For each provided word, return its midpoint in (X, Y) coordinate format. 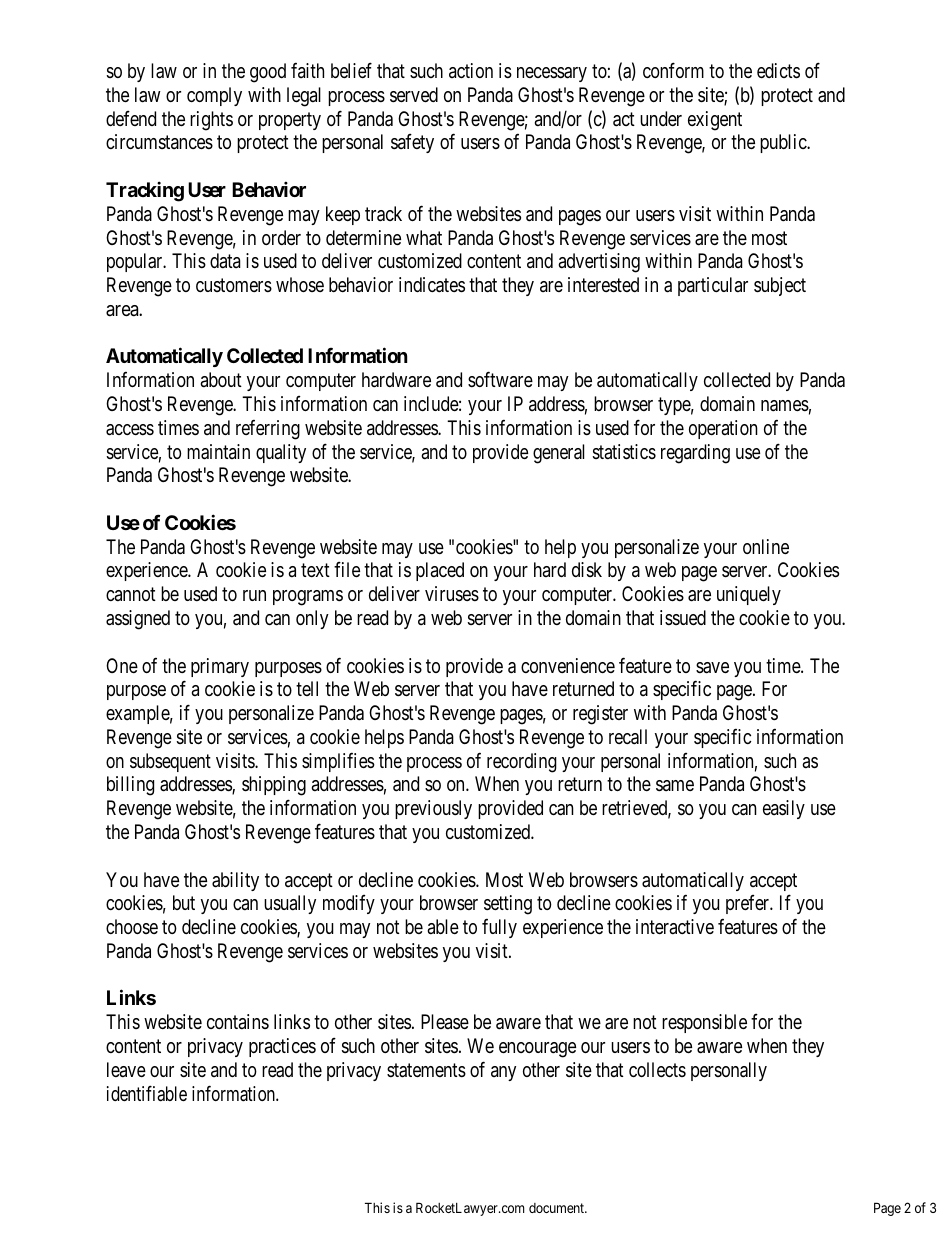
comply (214, 96)
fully (499, 928)
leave (126, 1070)
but (184, 902)
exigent (715, 121)
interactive (675, 927)
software (500, 379)
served (414, 95)
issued (683, 617)
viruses (452, 593)
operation (723, 429)
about (221, 379)
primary (220, 667)
